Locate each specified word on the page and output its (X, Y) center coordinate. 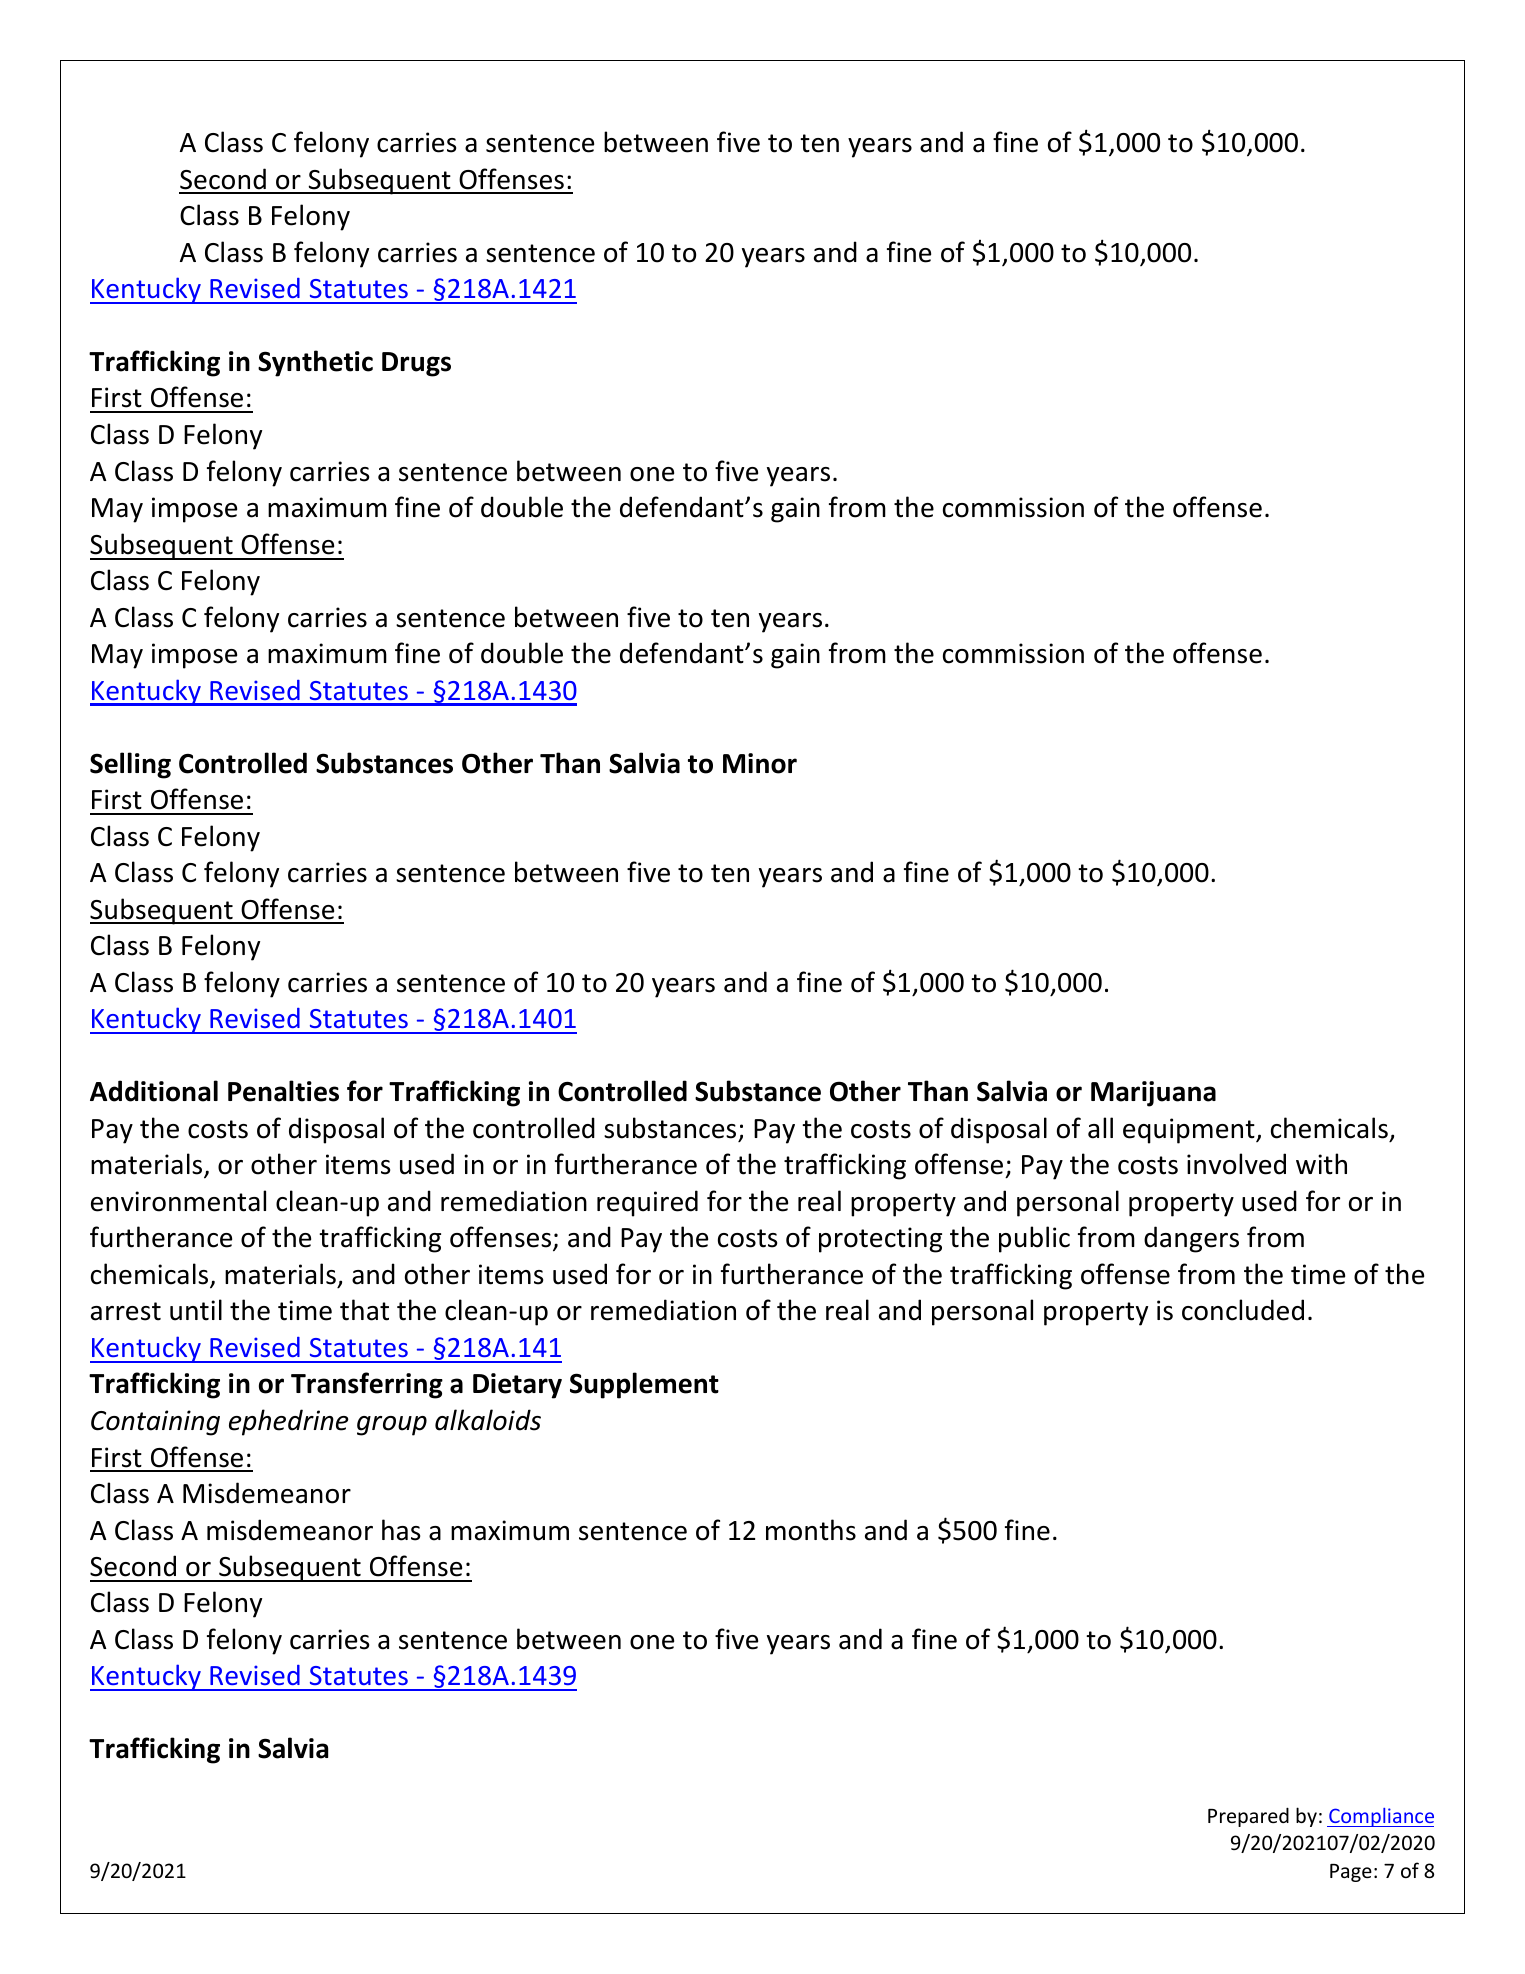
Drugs (416, 364)
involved (1236, 1164)
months (811, 1530)
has (401, 1530)
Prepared (1248, 1817)
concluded (1243, 1310)
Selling (130, 765)
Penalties (283, 1091)
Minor (760, 763)
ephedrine (289, 1422)
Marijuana (1153, 1094)
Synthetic (315, 363)
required (647, 1203)
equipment (1190, 1131)
